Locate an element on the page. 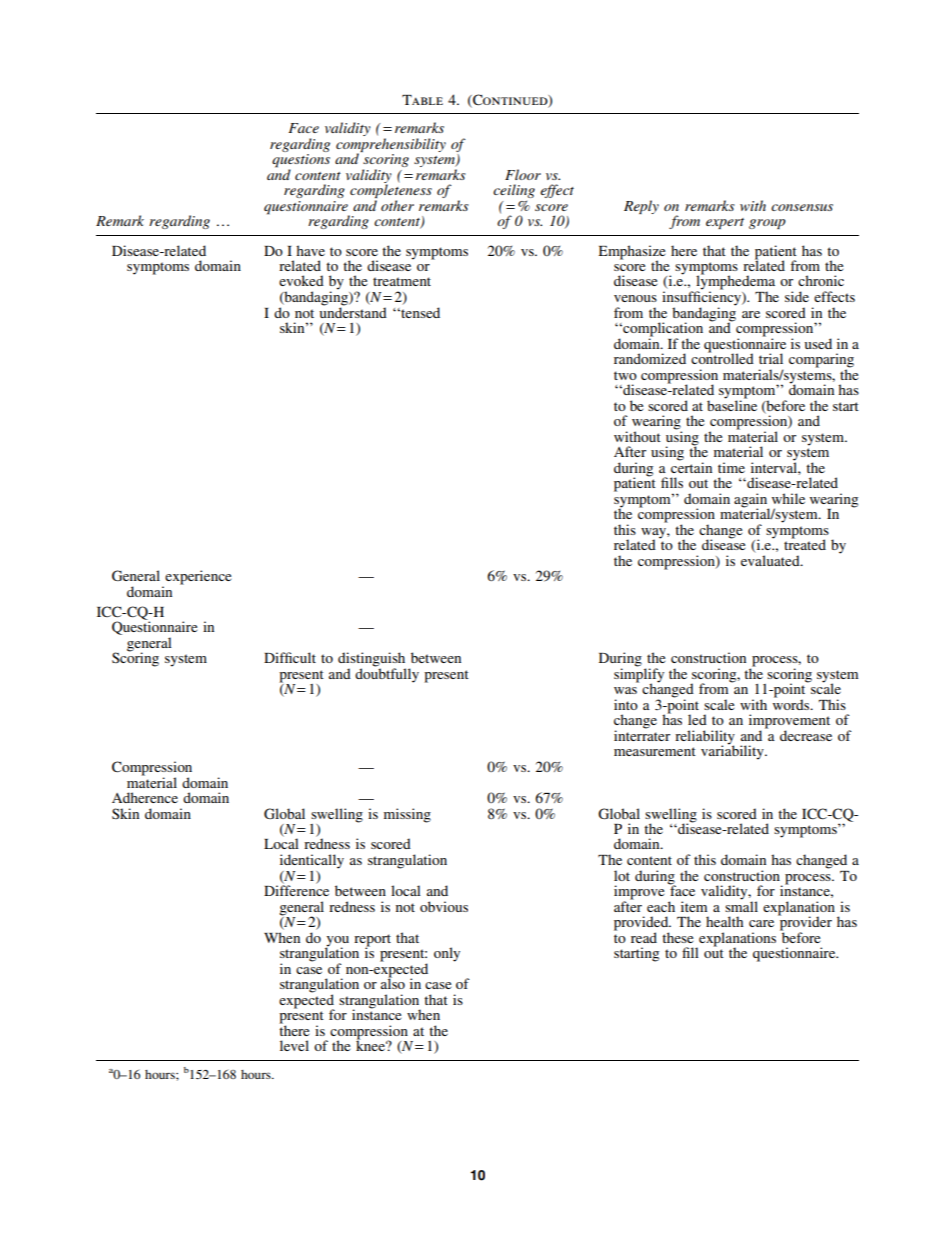 Image resolution: width=952 pixels, height=1233 pixels. comprehensibility is located at coordinates (391, 146).
